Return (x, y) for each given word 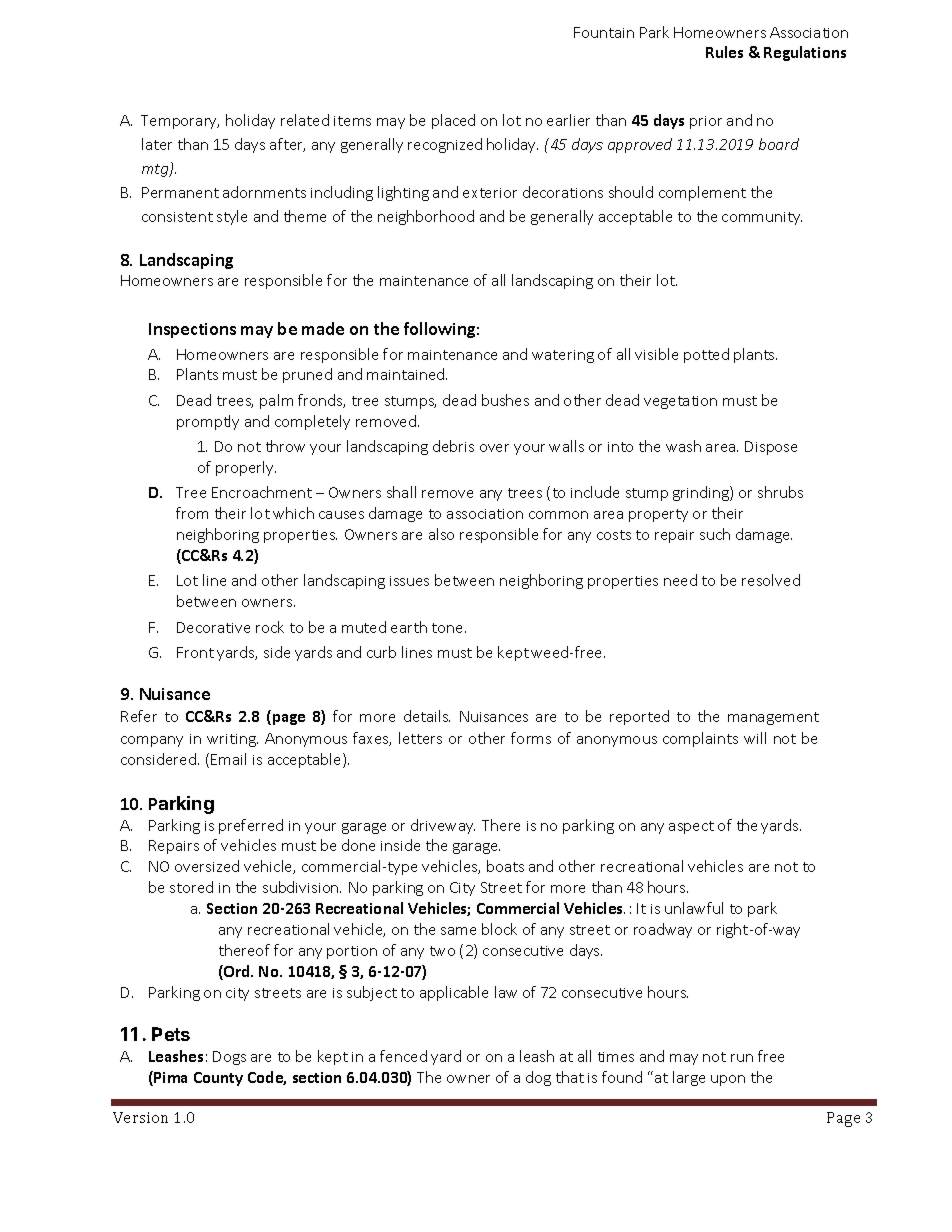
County (218, 1079)
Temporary (180, 122)
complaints (700, 739)
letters (420, 738)
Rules (724, 52)
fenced (403, 1056)
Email (228, 759)
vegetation (680, 402)
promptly (208, 422)
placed (453, 121)
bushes (505, 400)
